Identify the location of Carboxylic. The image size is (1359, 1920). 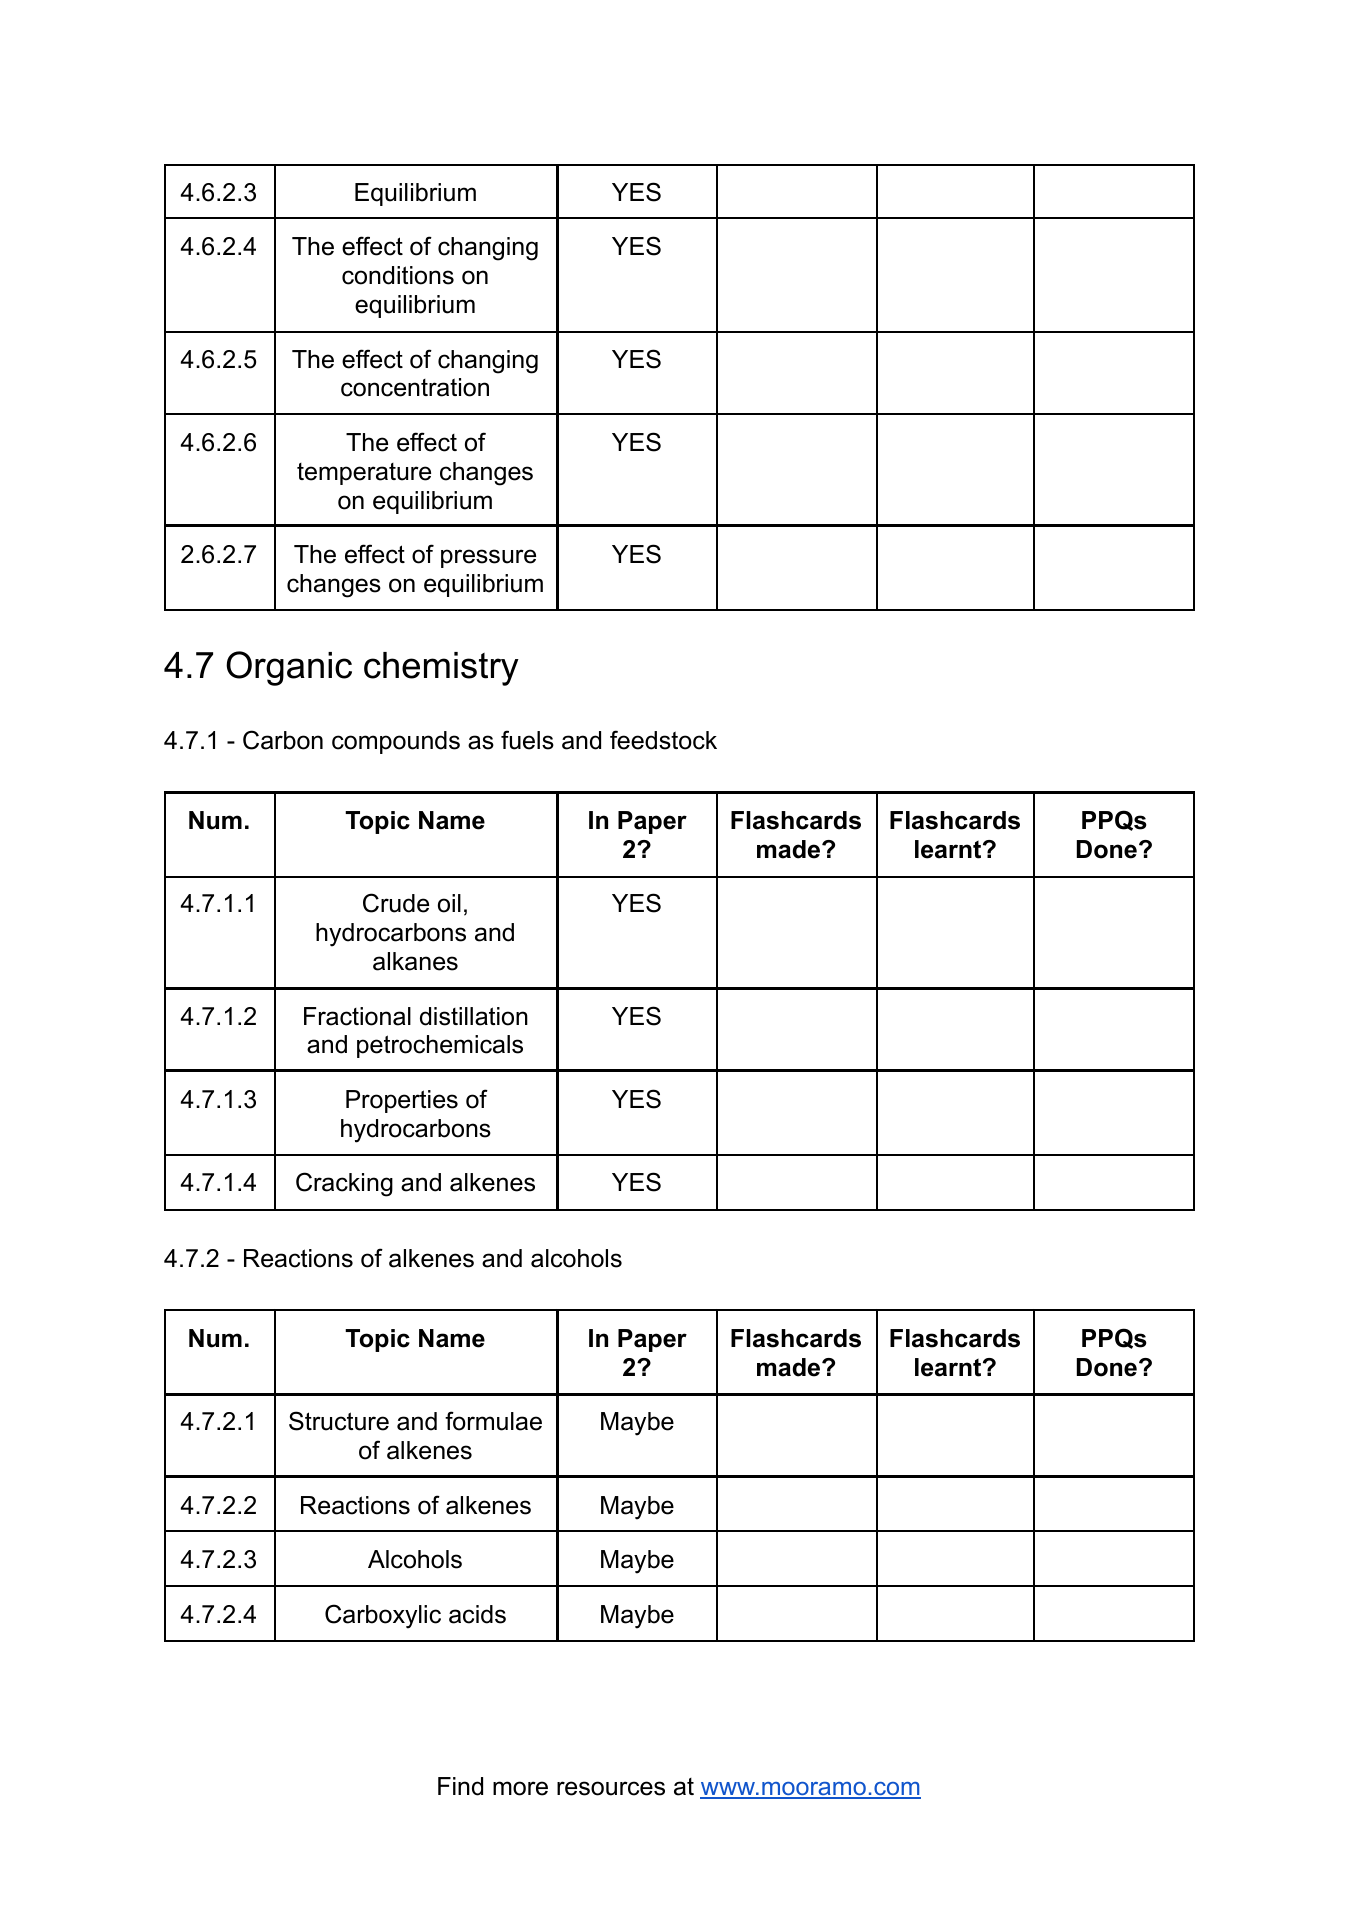
(383, 1616).
